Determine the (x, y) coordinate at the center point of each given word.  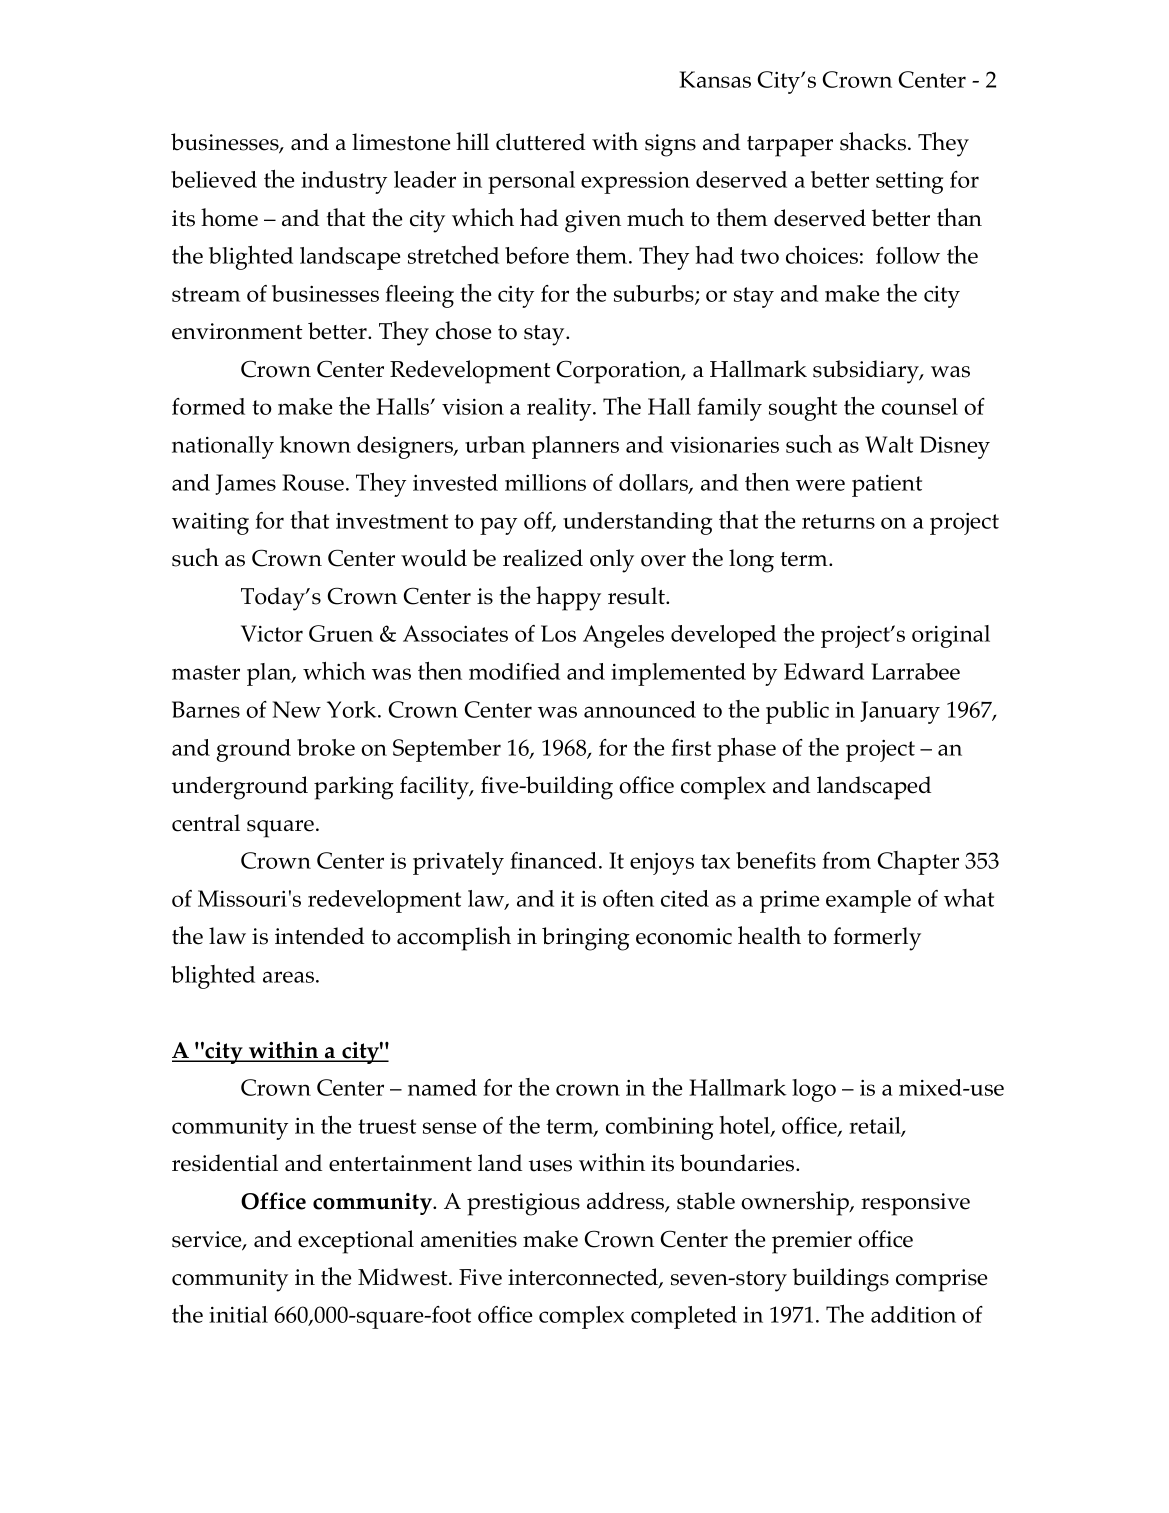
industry (344, 182)
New (297, 709)
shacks (874, 141)
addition (913, 1314)
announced (640, 709)
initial (238, 1314)
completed (684, 1317)
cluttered (540, 142)
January (900, 712)
